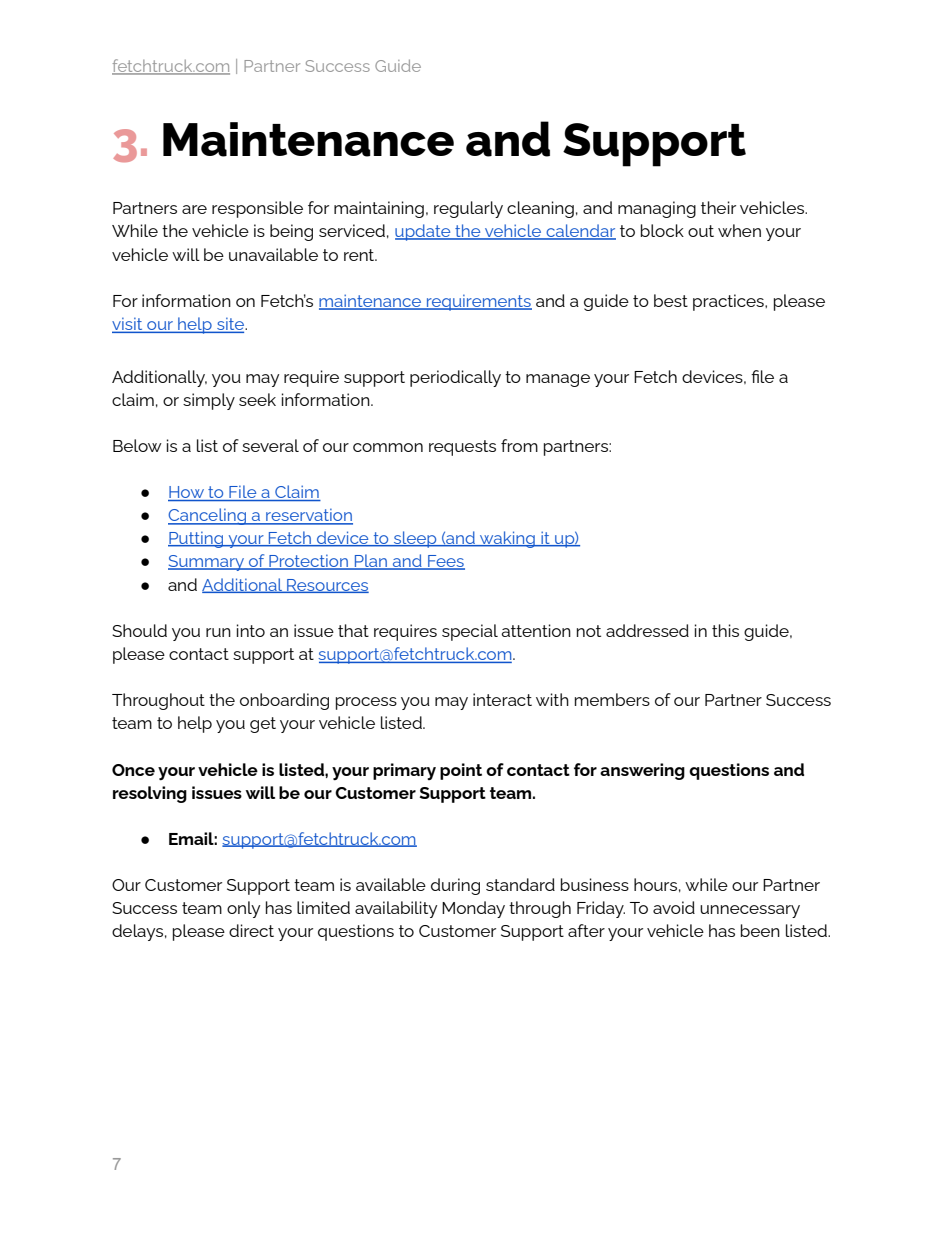 This screenshot has height=1233, width=952. What do you see at coordinates (194, 209) in the screenshot?
I see `are` at bounding box center [194, 209].
